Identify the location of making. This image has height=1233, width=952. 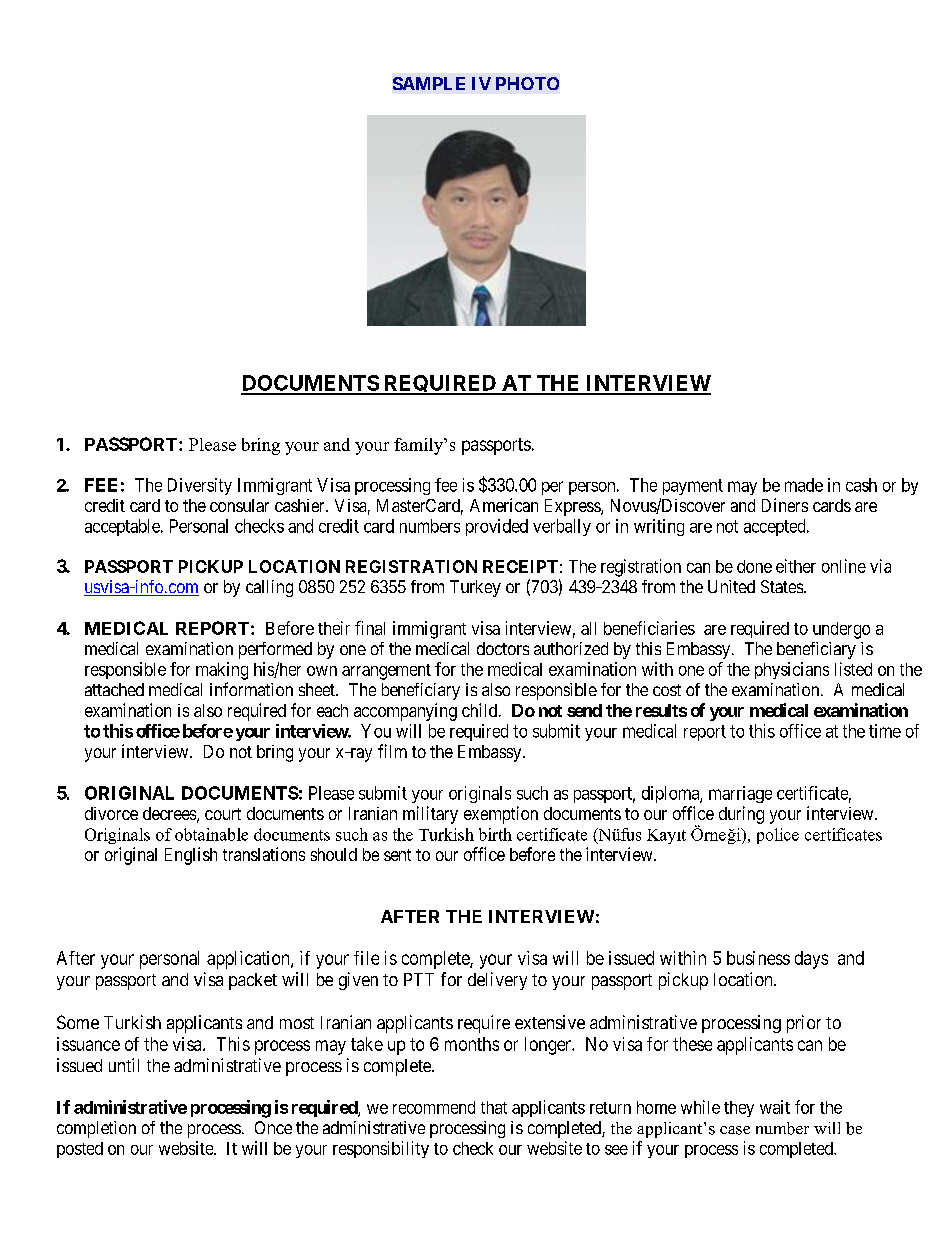
(222, 671).
